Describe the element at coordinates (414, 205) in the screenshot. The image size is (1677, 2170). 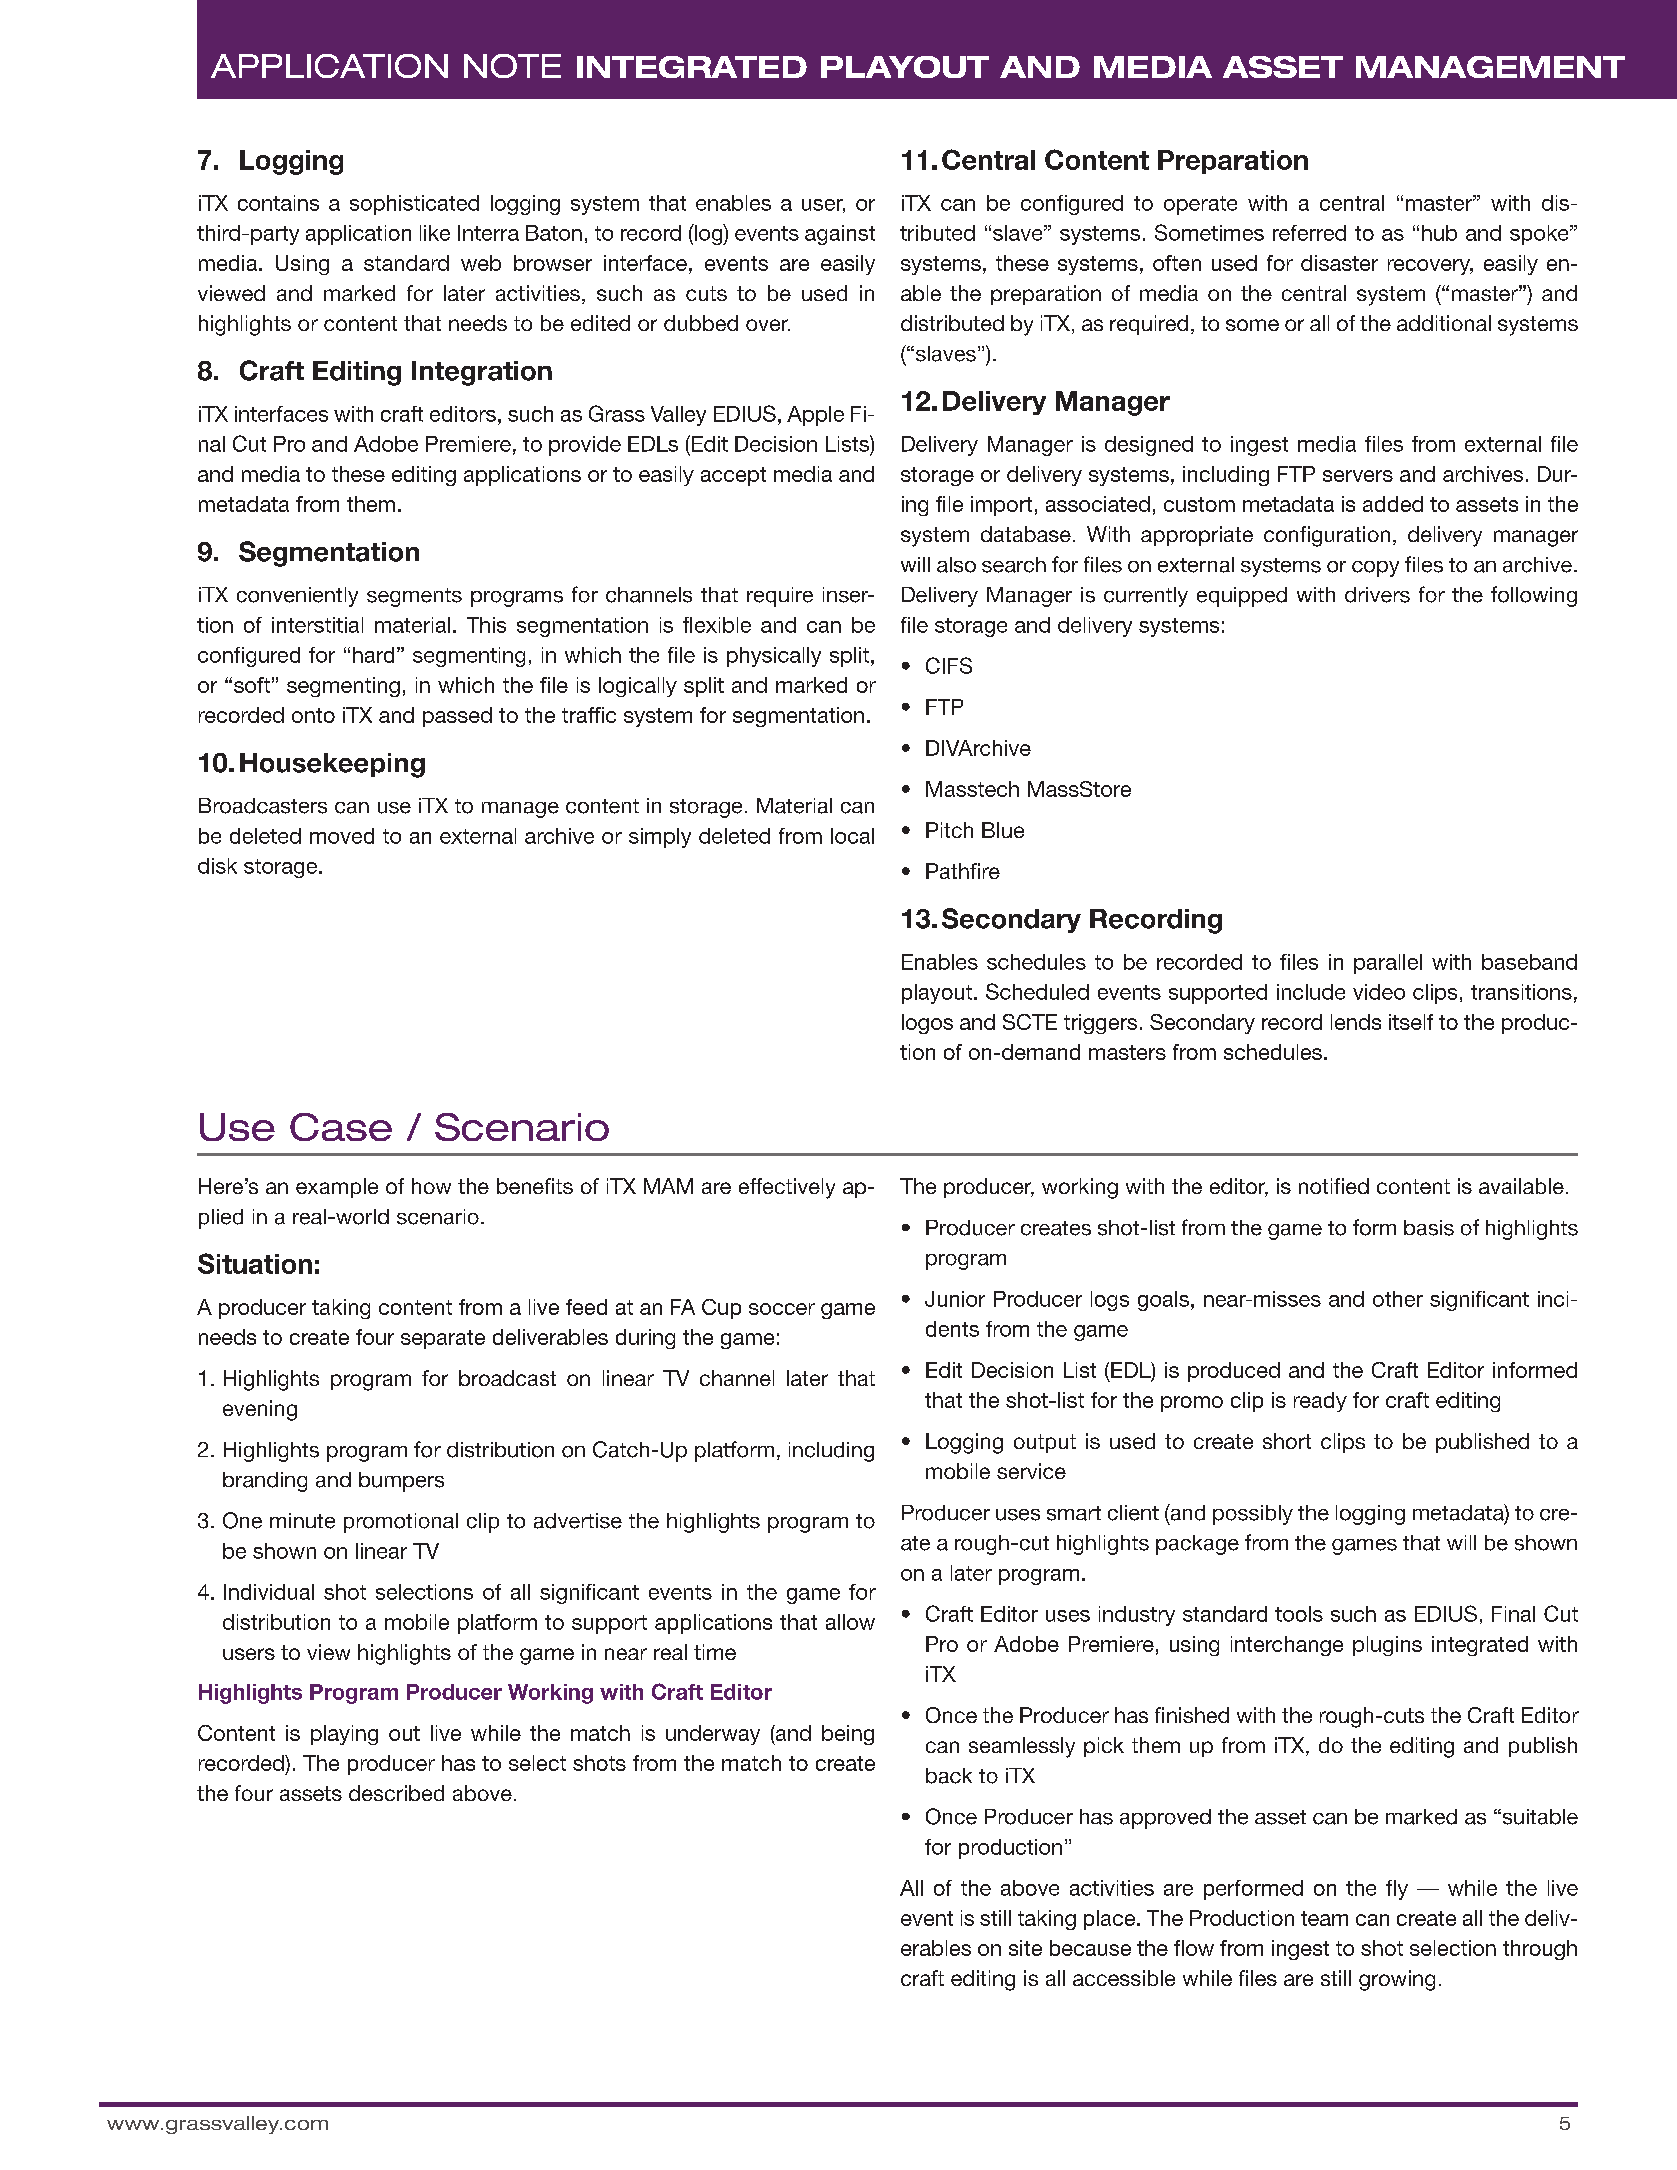
I see `sophisticated` at that location.
